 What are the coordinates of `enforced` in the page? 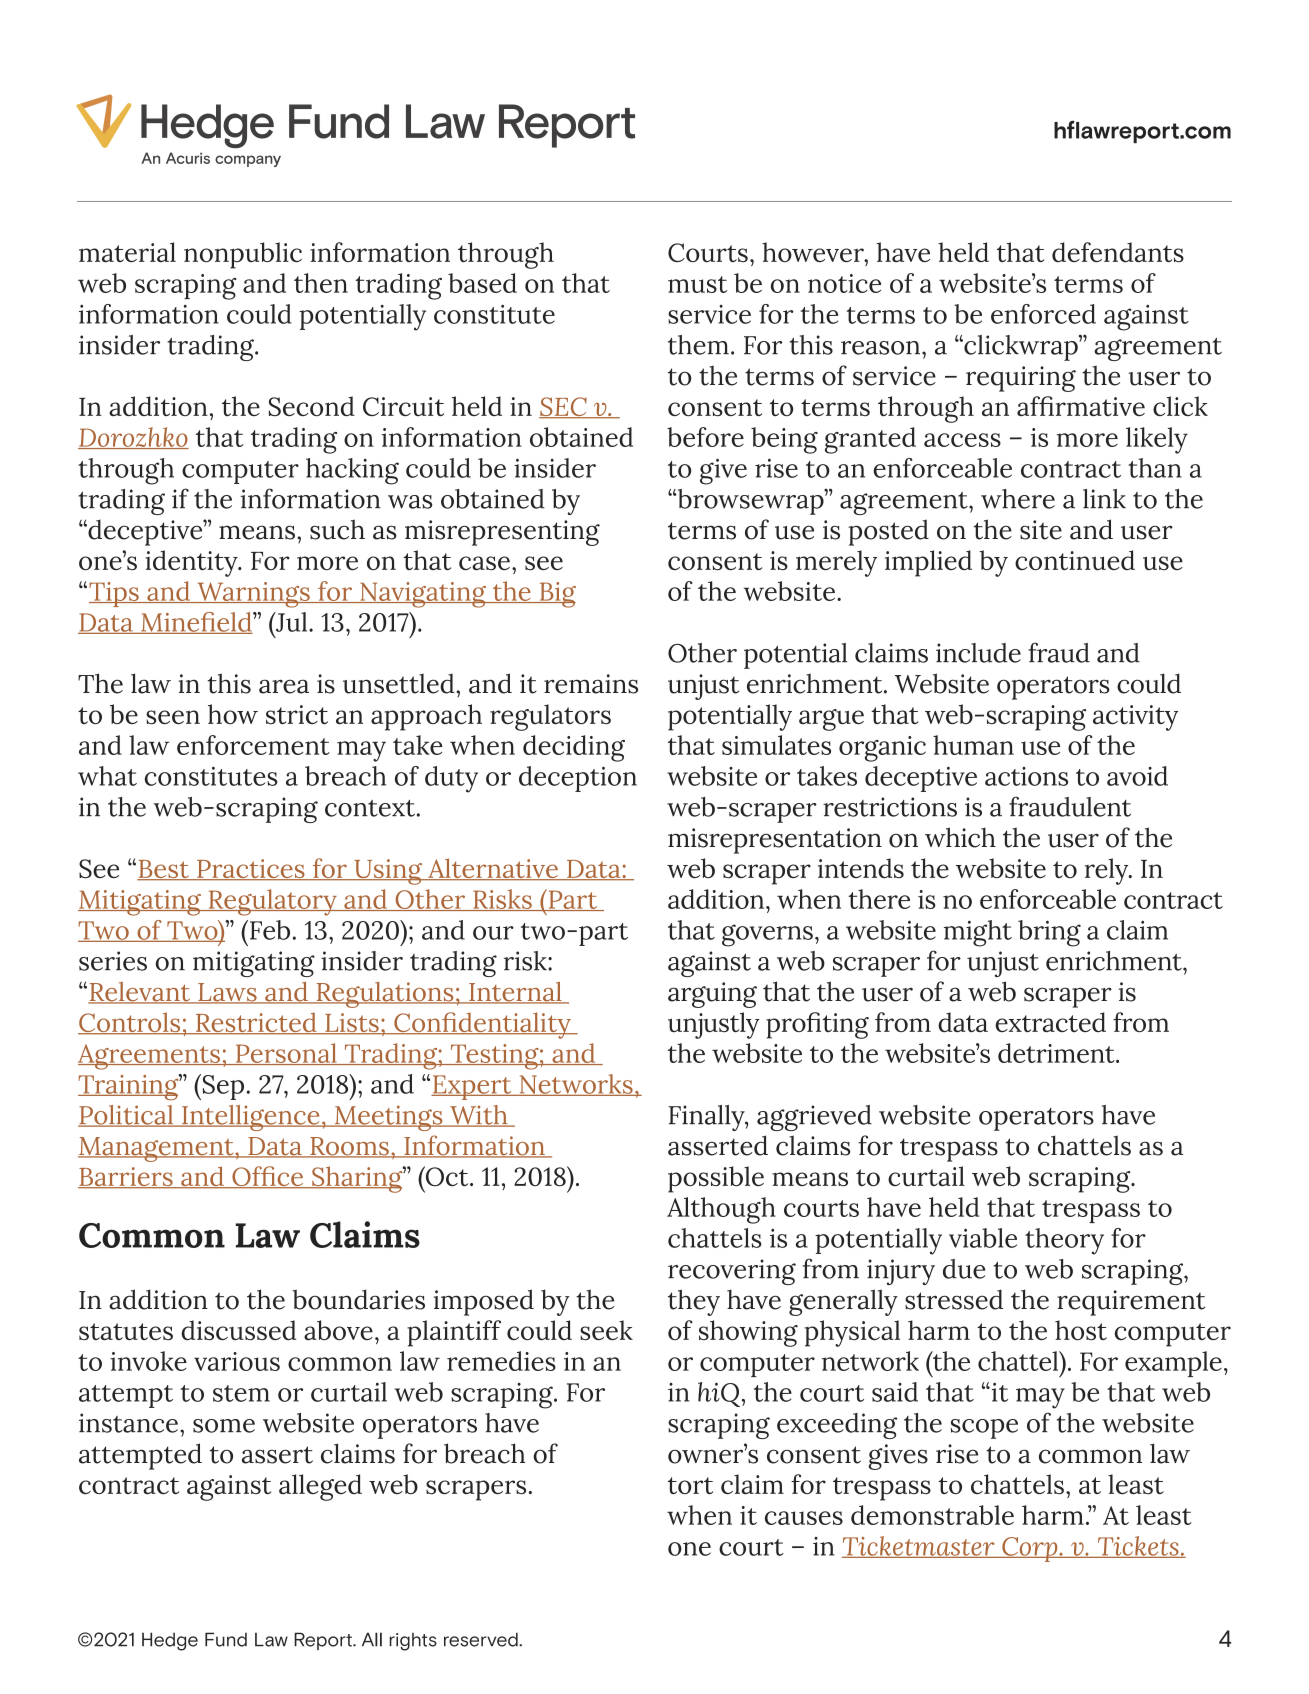 It's located at (1043, 314).
